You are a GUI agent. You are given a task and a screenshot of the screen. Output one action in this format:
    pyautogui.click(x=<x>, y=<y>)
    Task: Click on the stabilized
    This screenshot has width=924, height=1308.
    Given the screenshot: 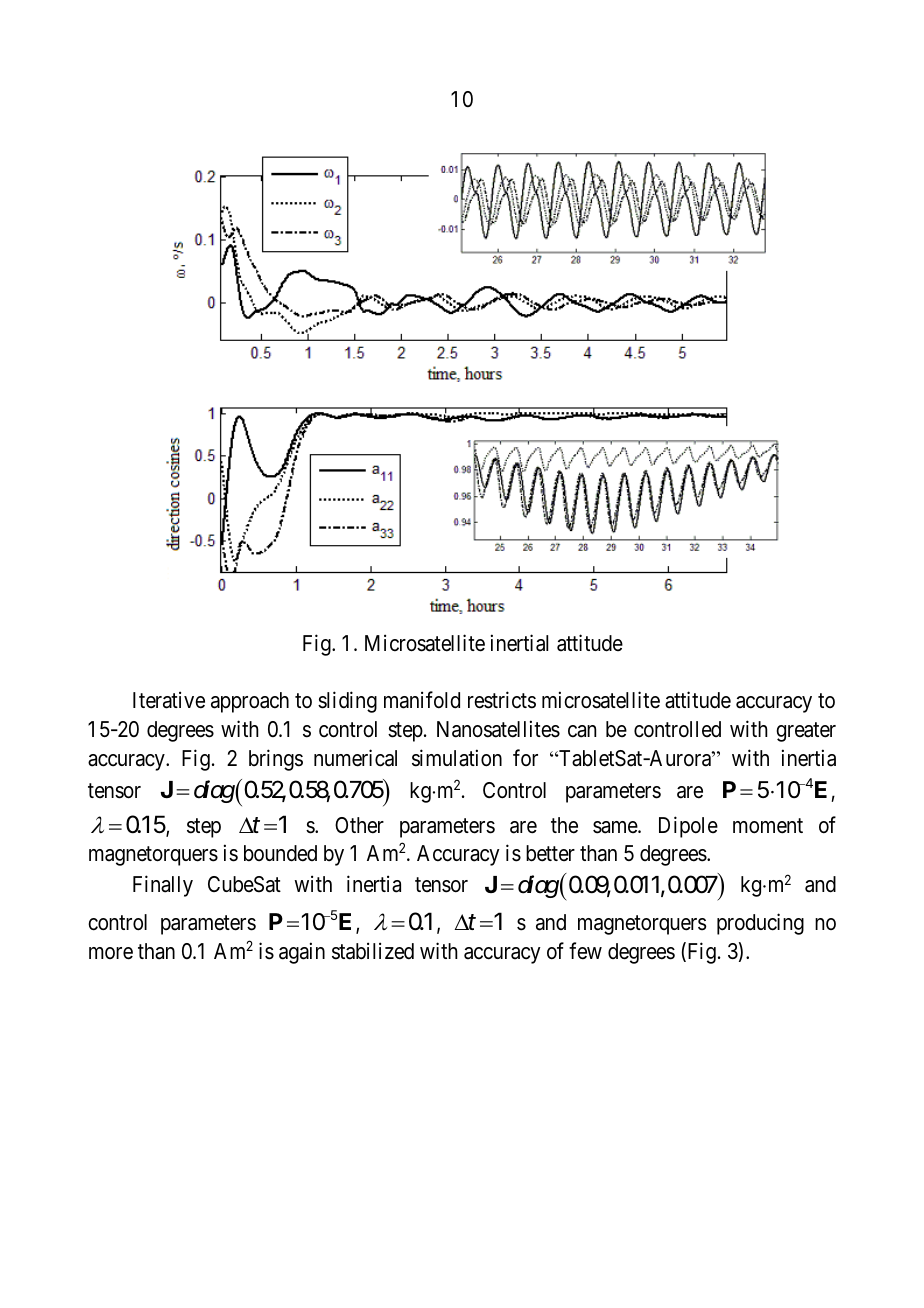 What is the action you would take?
    pyautogui.click(x=373, y=951)
